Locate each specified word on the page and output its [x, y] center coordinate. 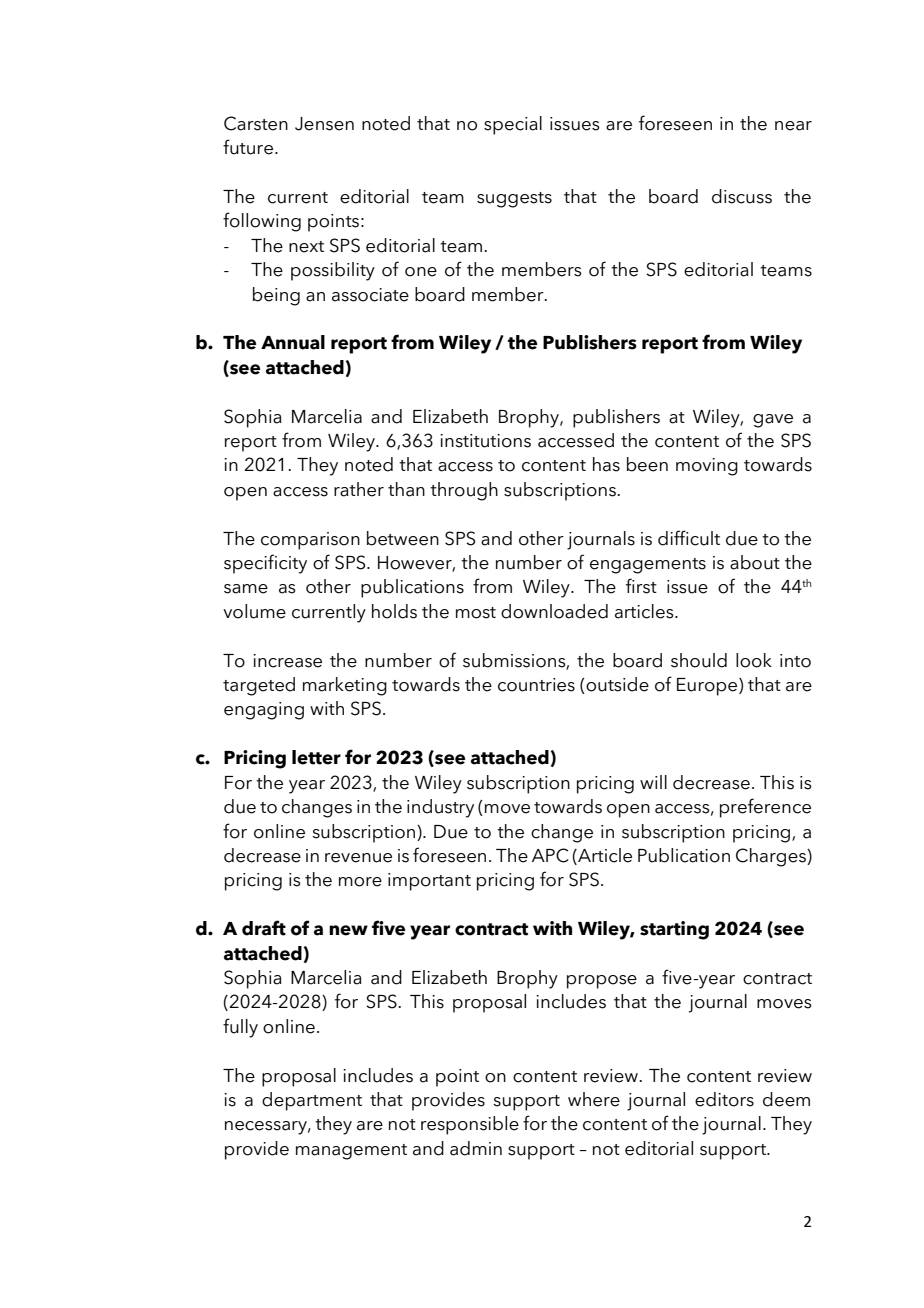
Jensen [324, 124]
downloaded [554, 611]
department [312, 1101]
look [754, 660]
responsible [470, 1125]
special [513, 125]
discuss [742, 196]
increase [287, 661]
